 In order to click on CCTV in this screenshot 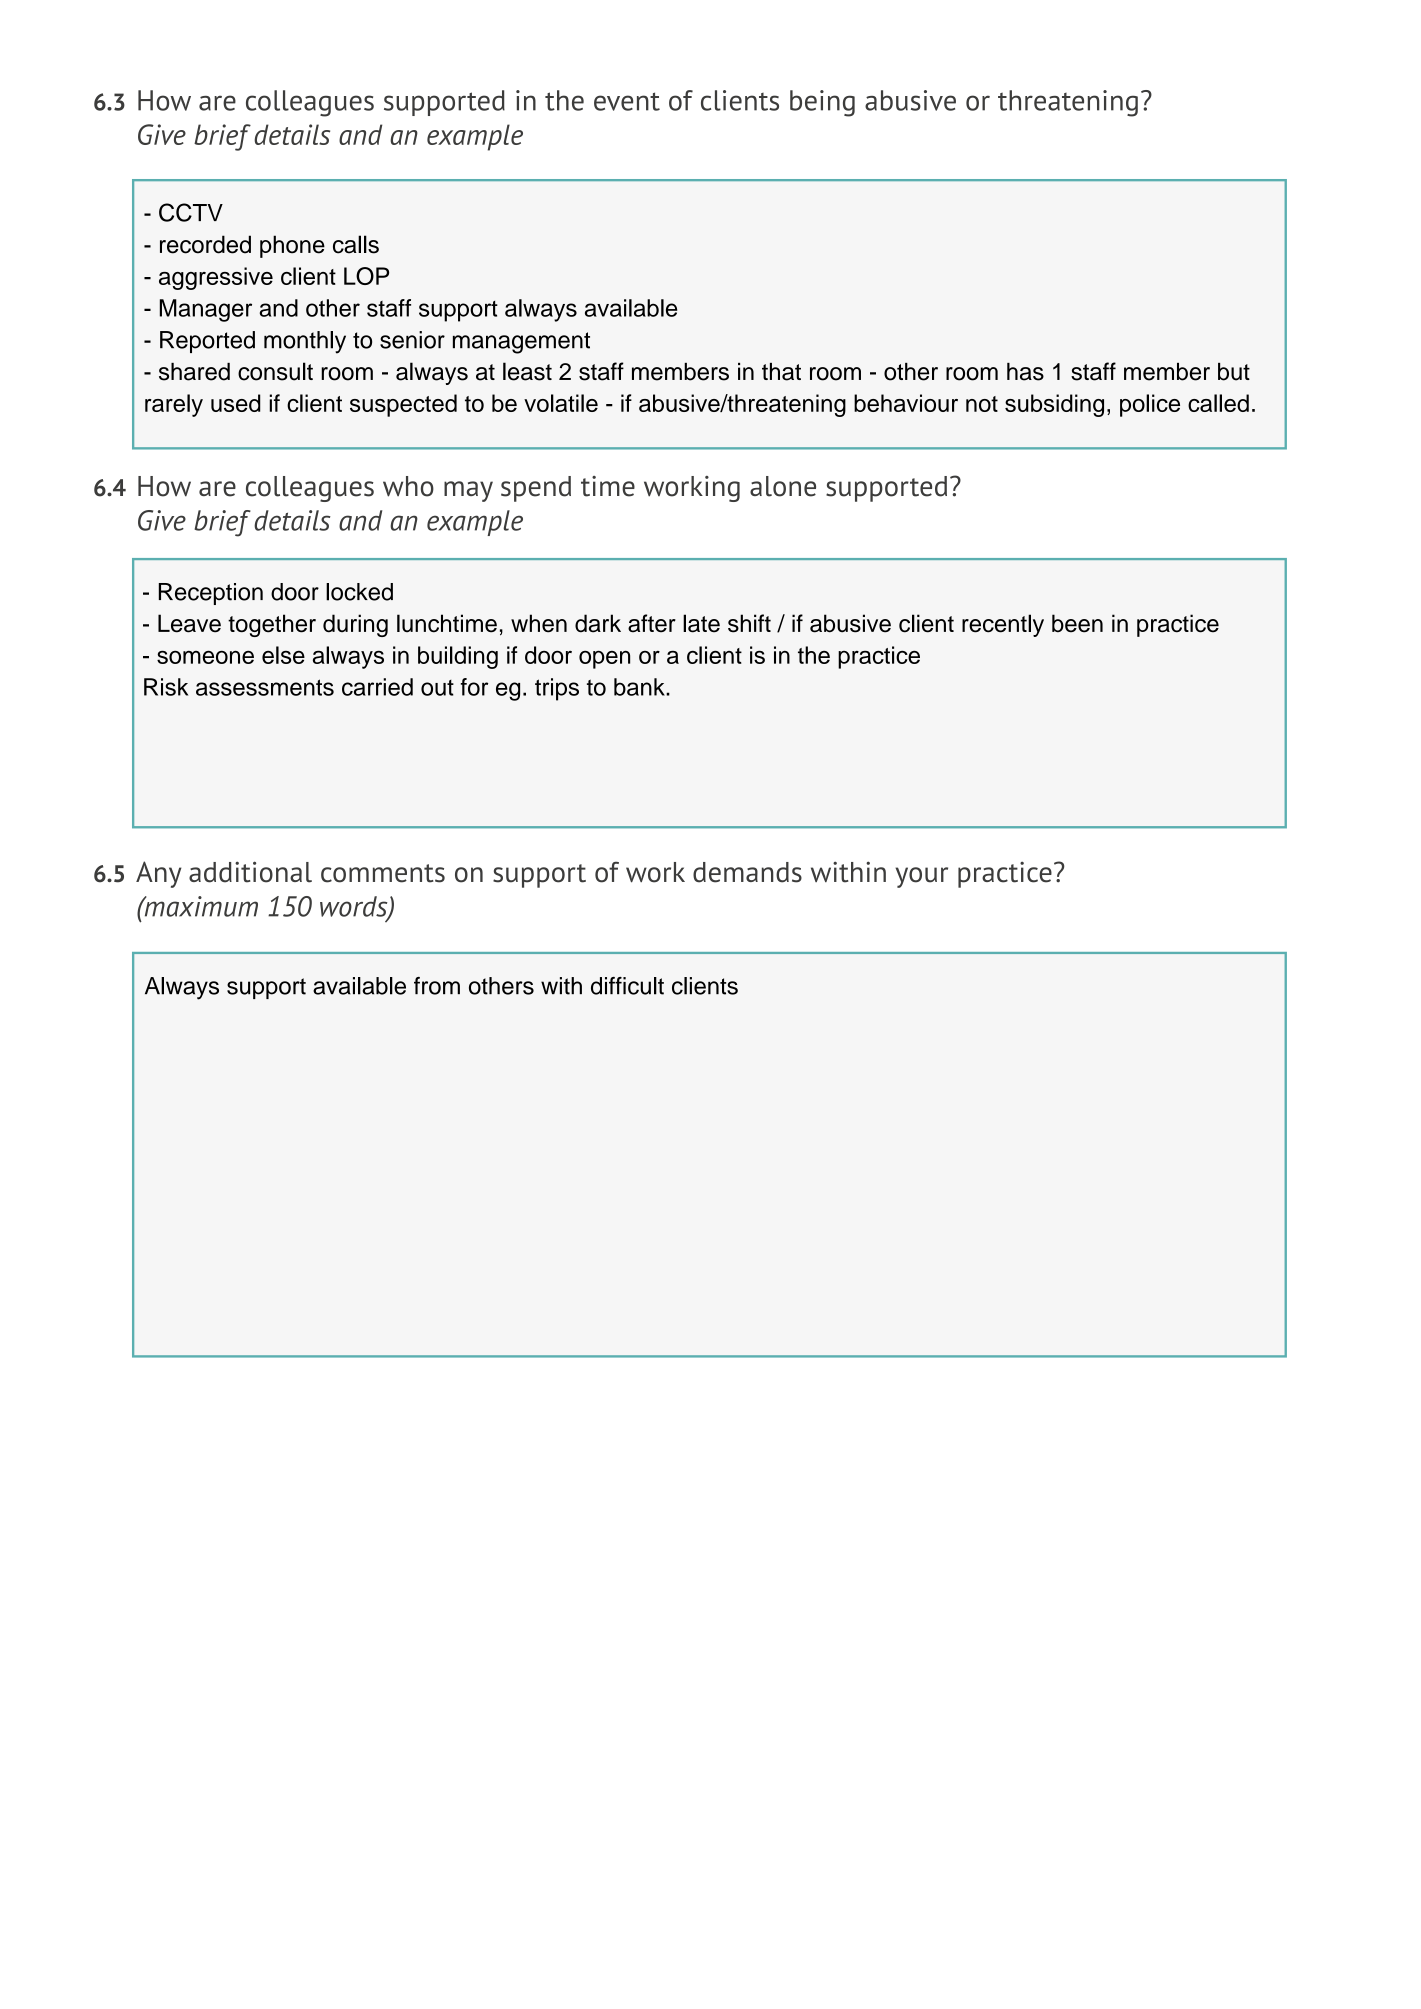, I will do `click(191, 212)`.
